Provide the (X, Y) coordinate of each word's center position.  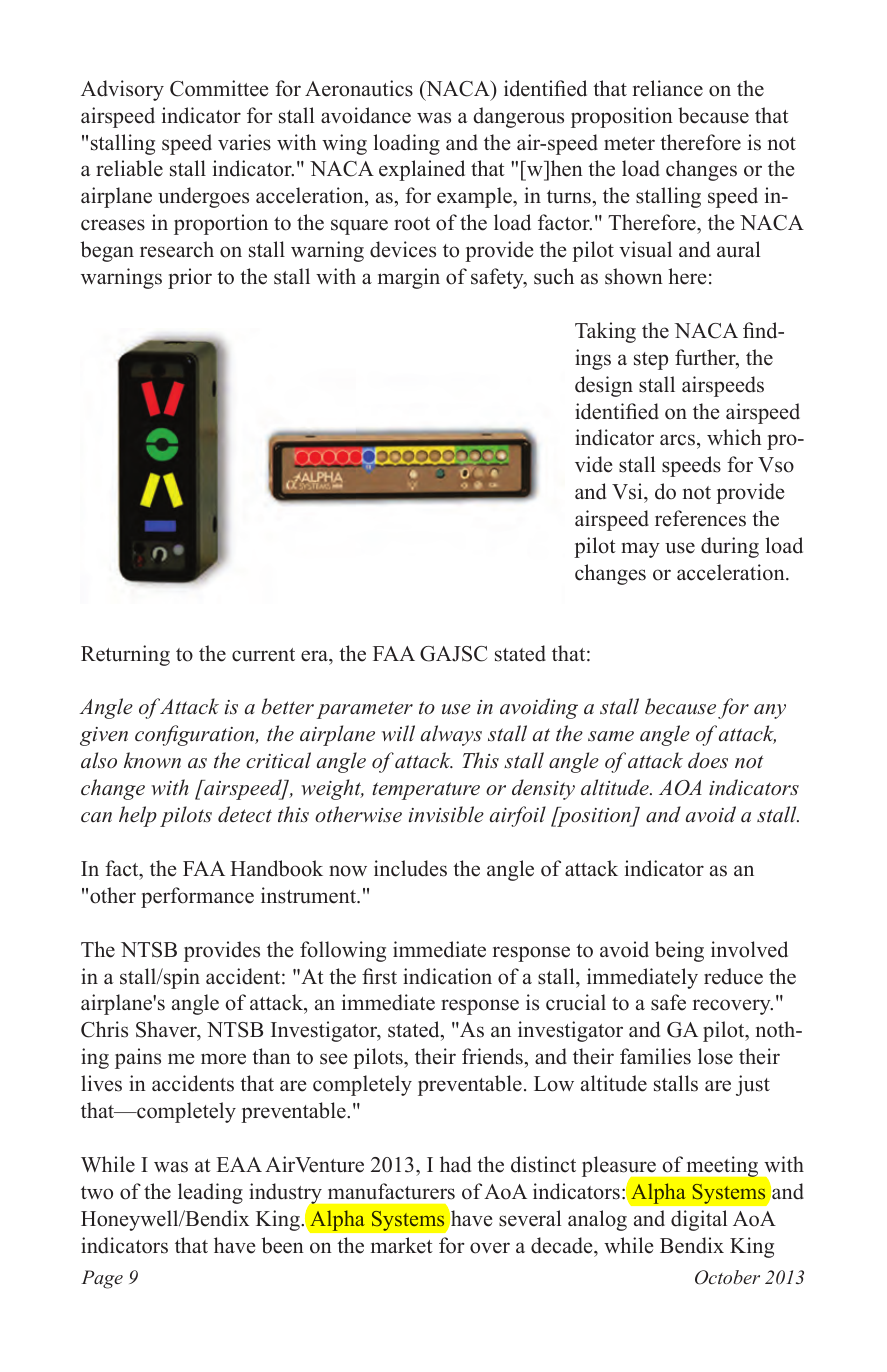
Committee (219, 88)
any (770, 711)
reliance (668, 88)
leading (210, 1193)
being (679, 951)
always (451, 735)
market (402, 1245)
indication (447, 976)
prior (190, 278)
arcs (677, 440)
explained (422, 170)
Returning (125, 655)
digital (699, 1220)
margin (409, 278)
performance (197, 897)
